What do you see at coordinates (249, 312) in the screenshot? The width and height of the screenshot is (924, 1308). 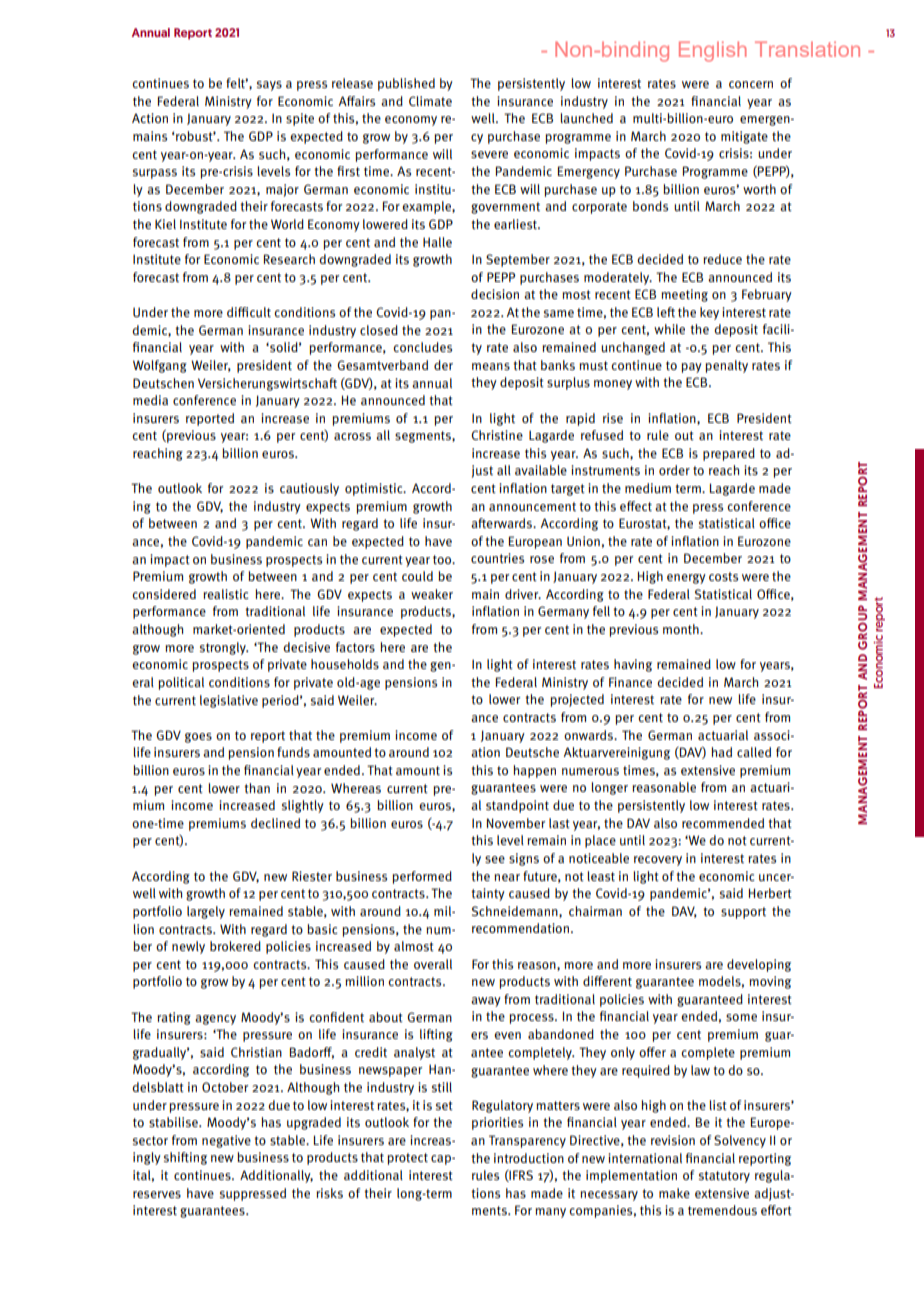 I see `difficult` at bounding box center [249, 312].
